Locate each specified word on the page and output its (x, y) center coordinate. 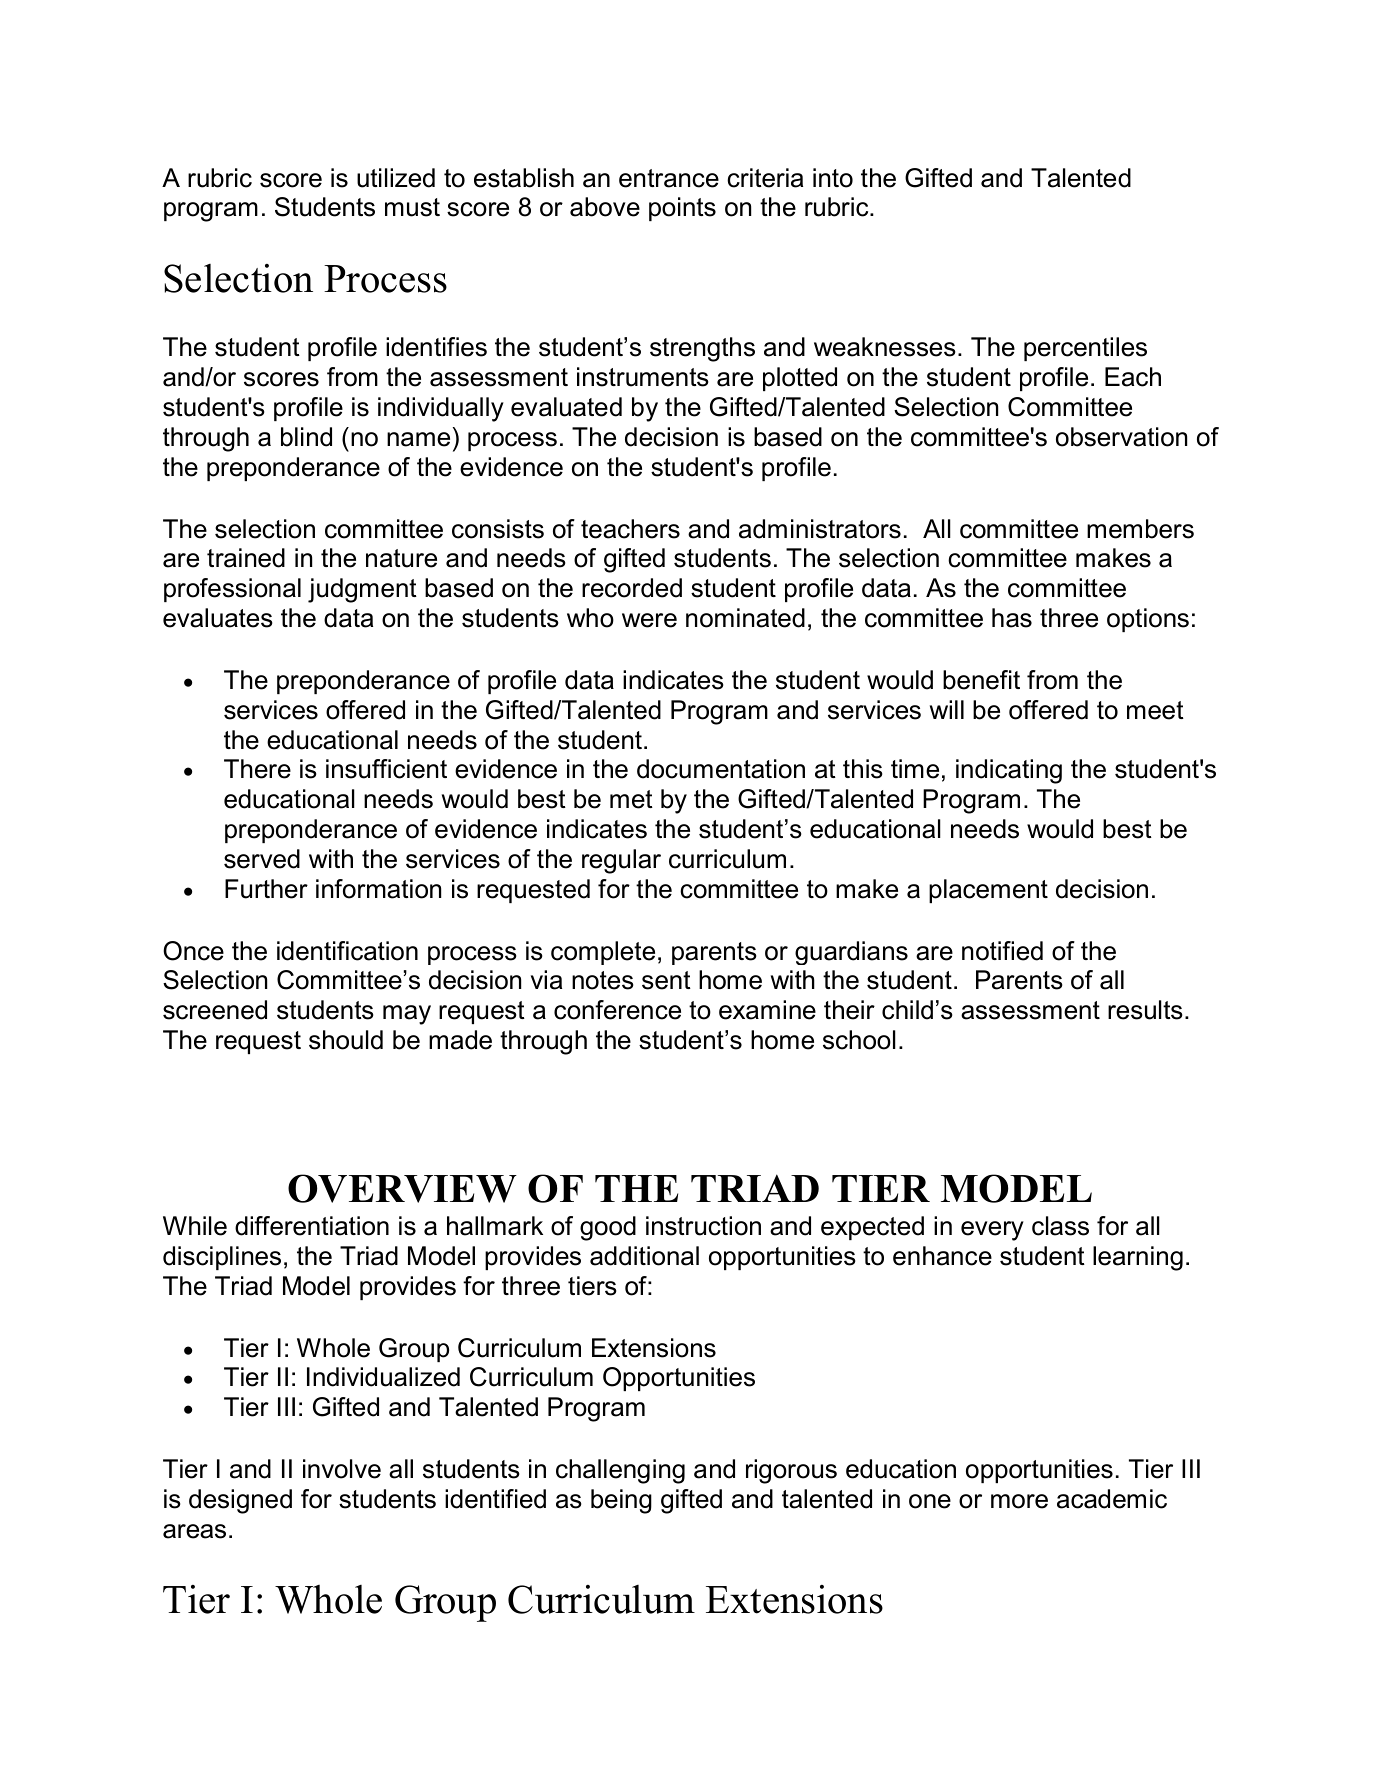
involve (342, 1469)
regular (621, 861)
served (262, 859)
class (1060, 1226)
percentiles (1085, 349)
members (1140, 529)
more (1019, 1501)
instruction (703, 1226)
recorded (632, 588)
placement (988, 891)
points (682, 209)
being (621, 1501)
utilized (396, 178)
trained (246, 558)
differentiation (312, 1226)
